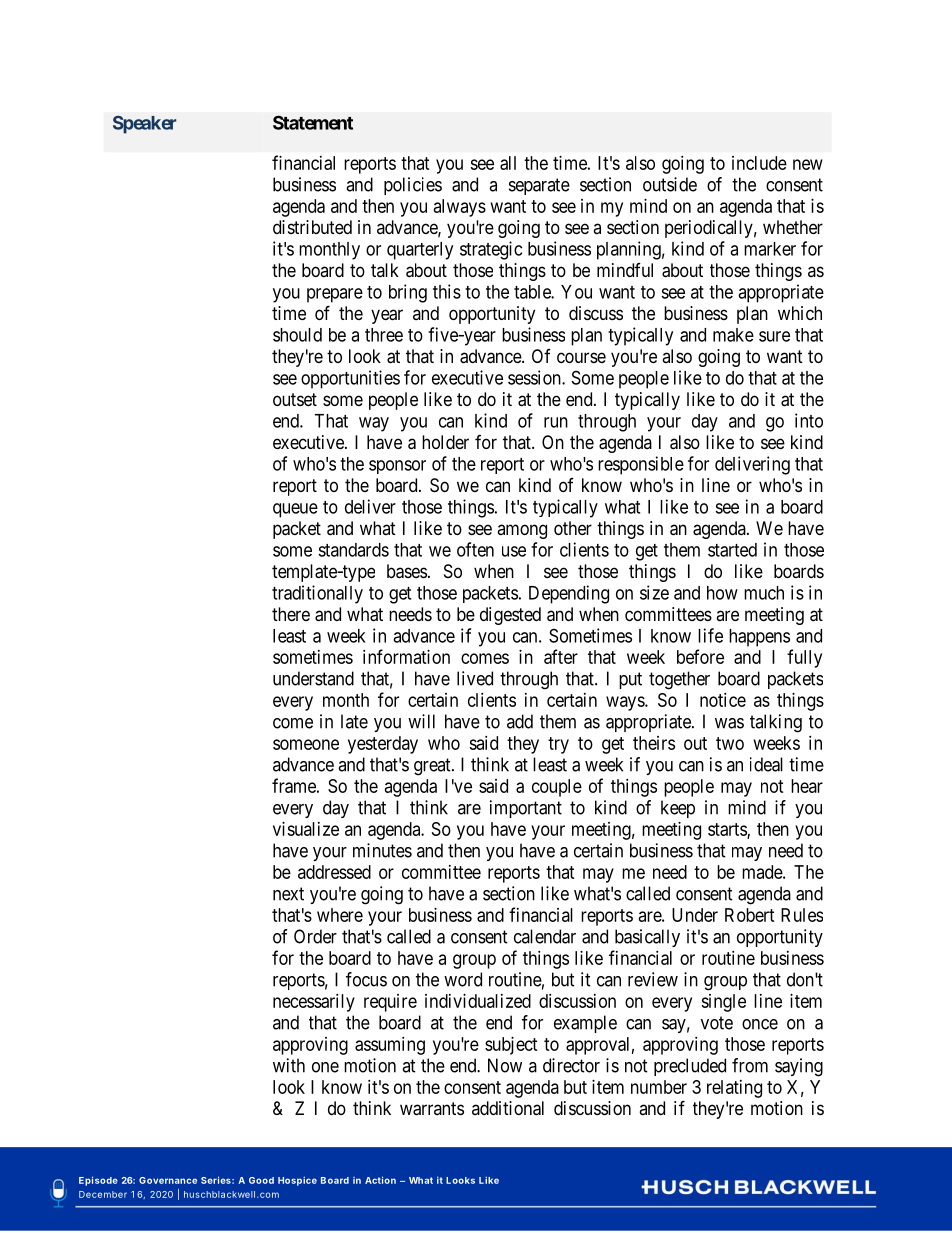 This screenshot has width=952, height=1233. I want to click on before, so click(700, 656).
